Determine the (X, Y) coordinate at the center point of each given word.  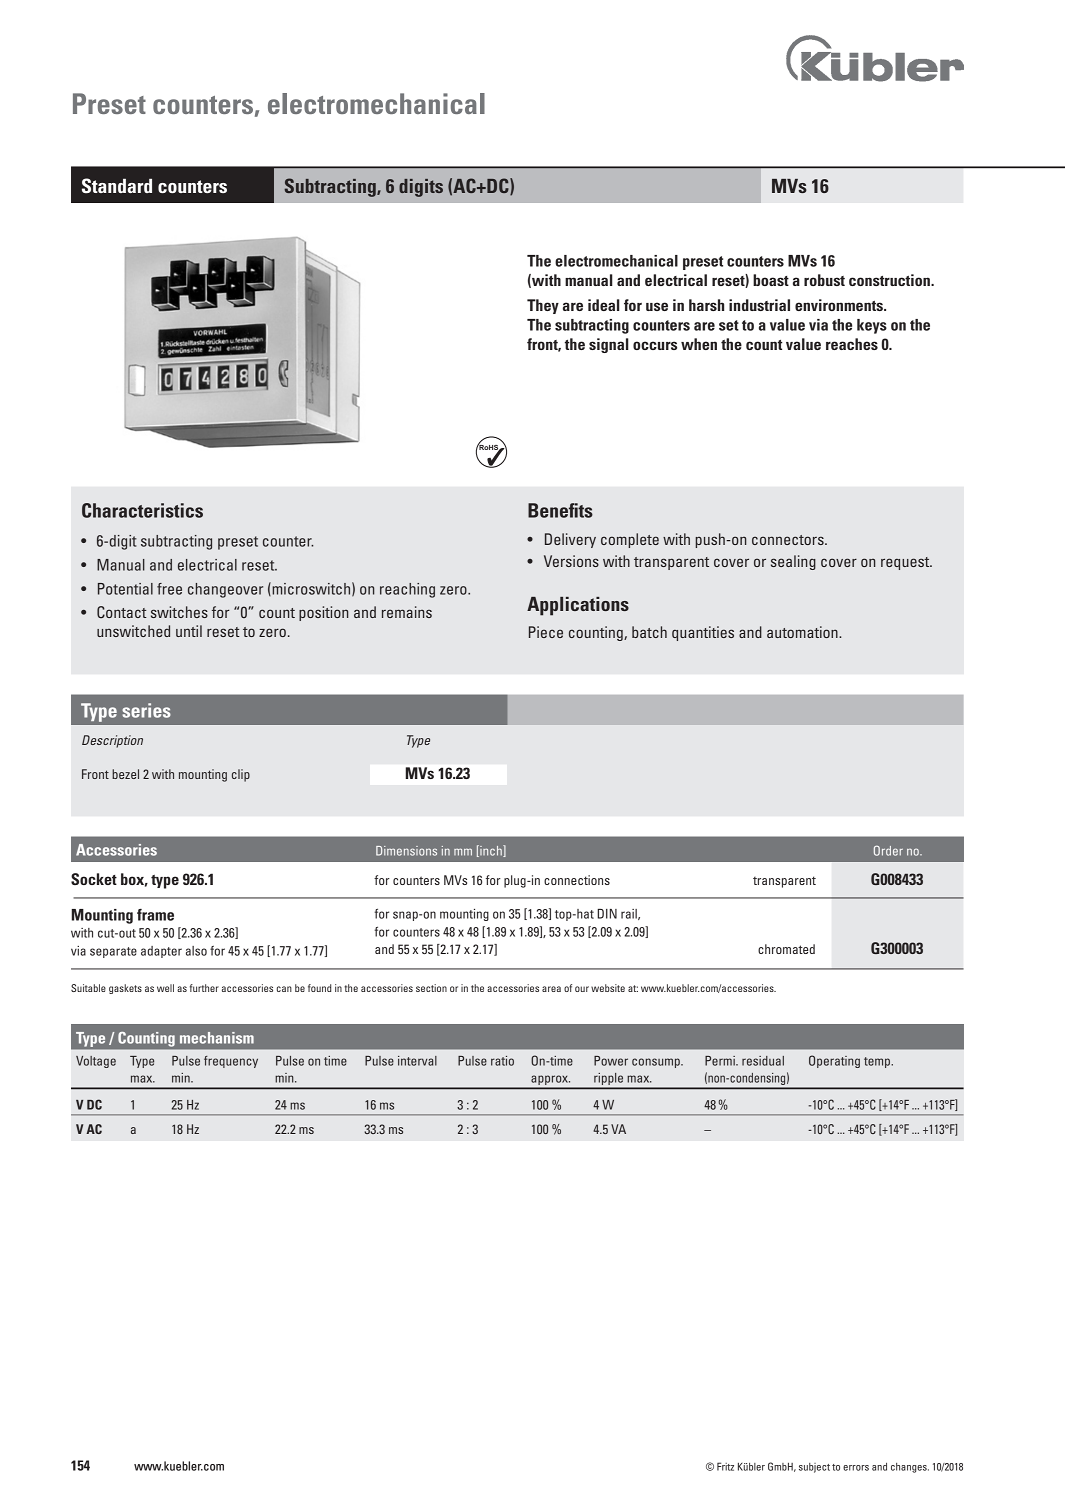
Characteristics (142, 510)
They (543, 306)
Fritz (725, 1466)
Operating (834, 1061)
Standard (117, 186)
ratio (502, 1061)
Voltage (96, 1062)
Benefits (560, 510)
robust (824, 280)
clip (241, 775)
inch (491, 851)
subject (814, 1468)
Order (888, 850)
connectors (789, 540)
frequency (231, 1062)
